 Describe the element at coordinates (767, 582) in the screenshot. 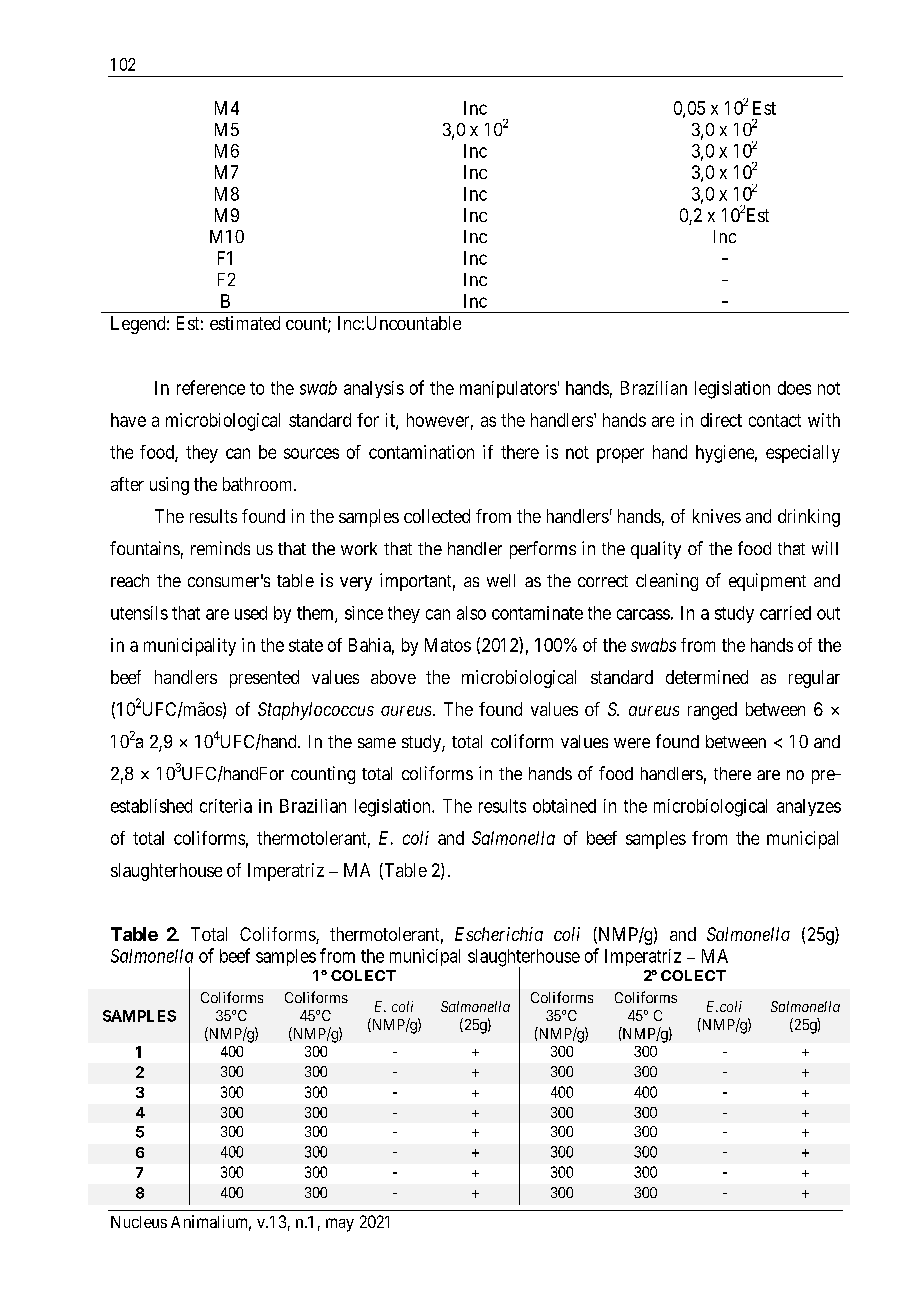

I see `equipment` at that location.
